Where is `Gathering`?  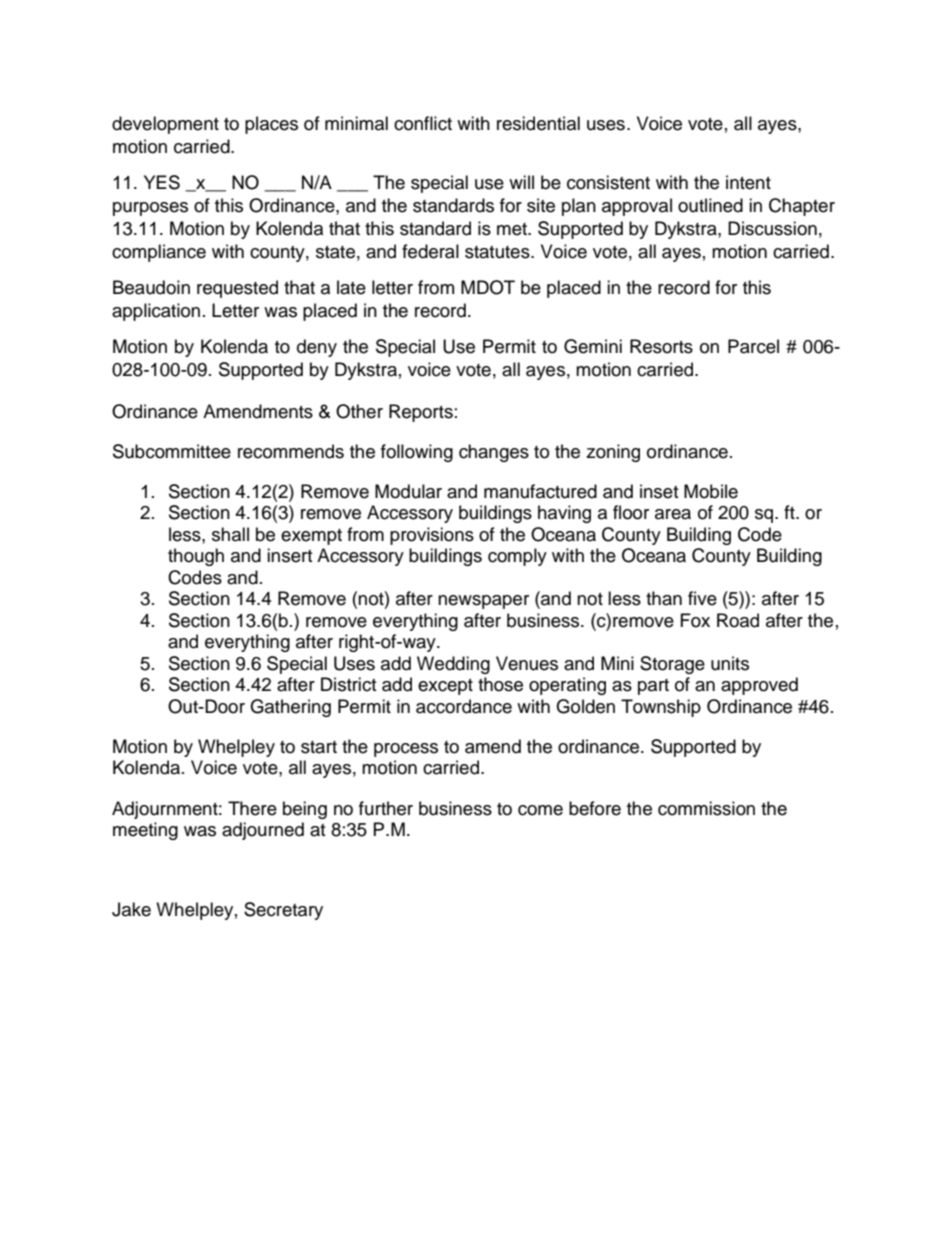 Gathering is located at coordinates (290, 708).
